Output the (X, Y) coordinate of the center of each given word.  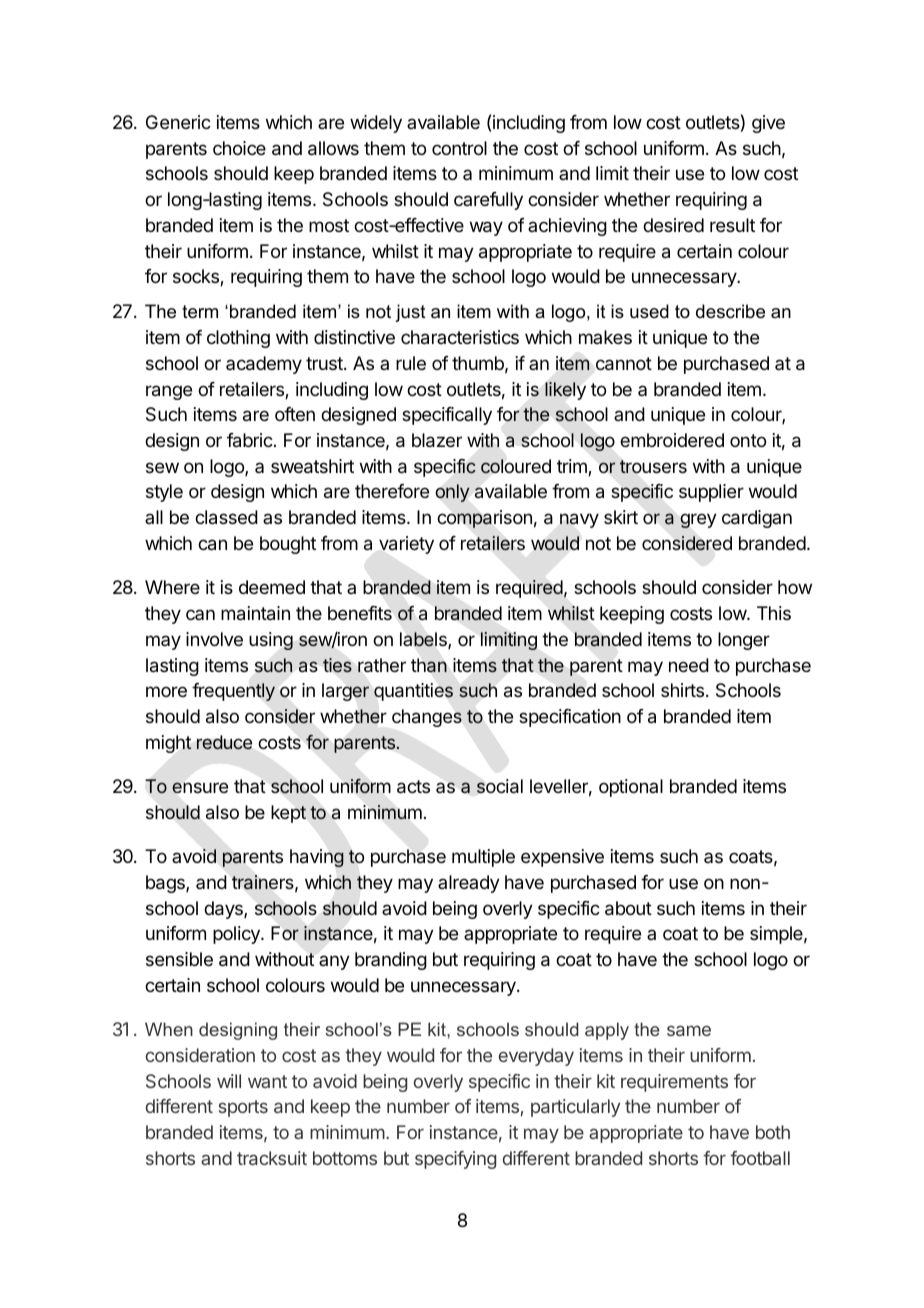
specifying (455, 1160)
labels (424, 640)
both (773, 1132)
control (459, 148)
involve (214, 639)
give (768, 124)
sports (243, 1108)
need (689, 665)
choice (239, 148)
